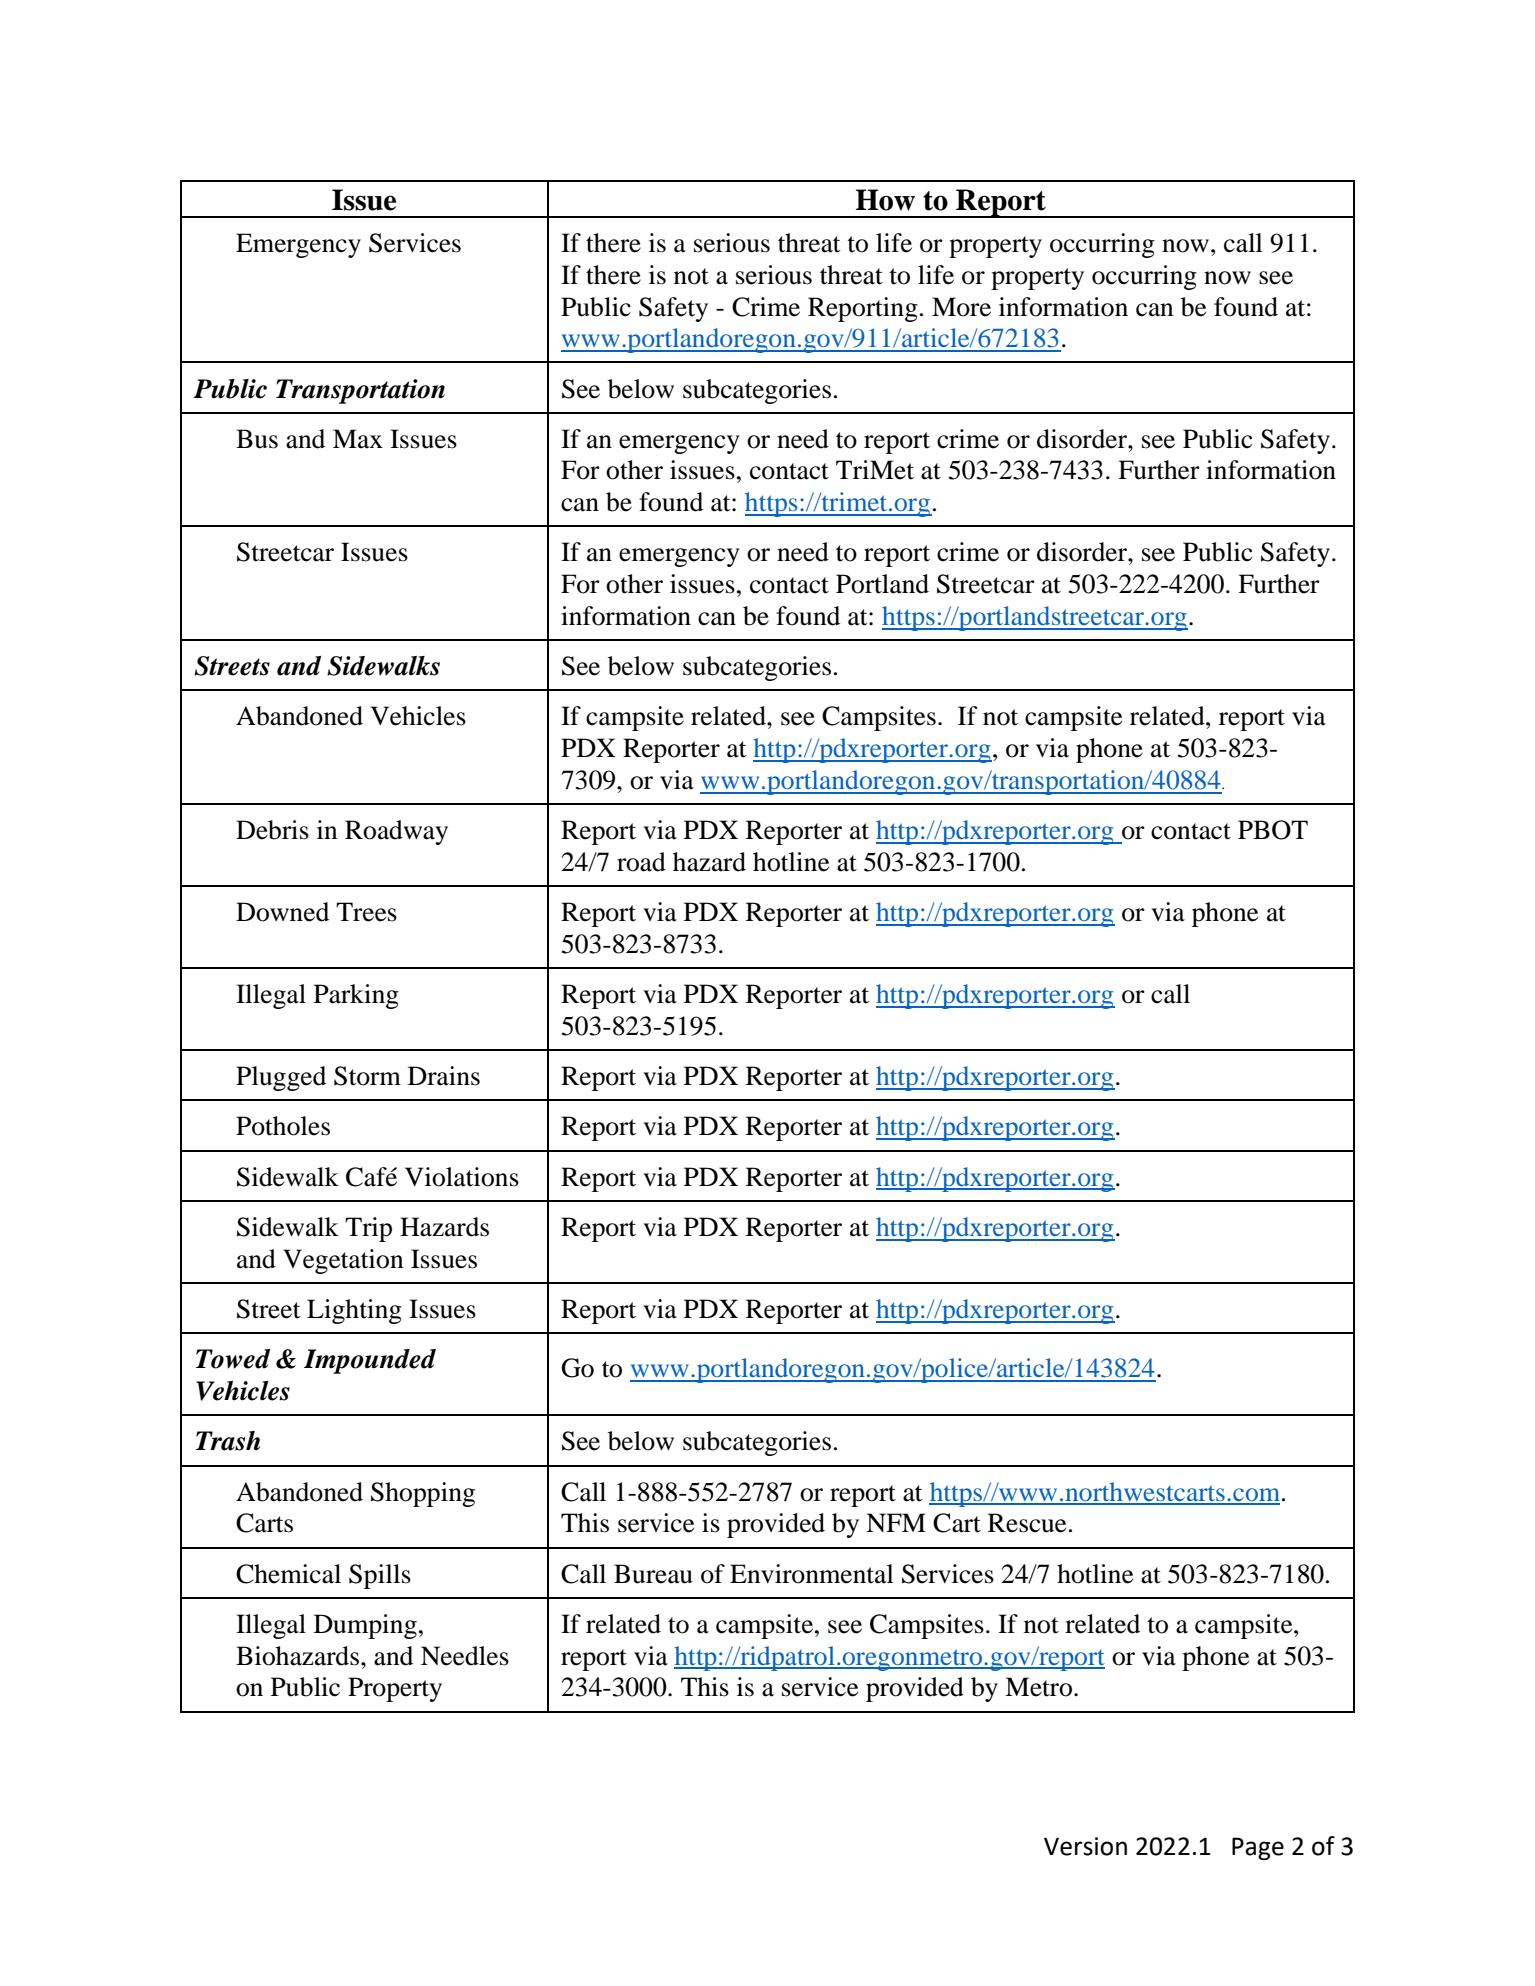  I want to click on Environmental, so click(812, 1574).
